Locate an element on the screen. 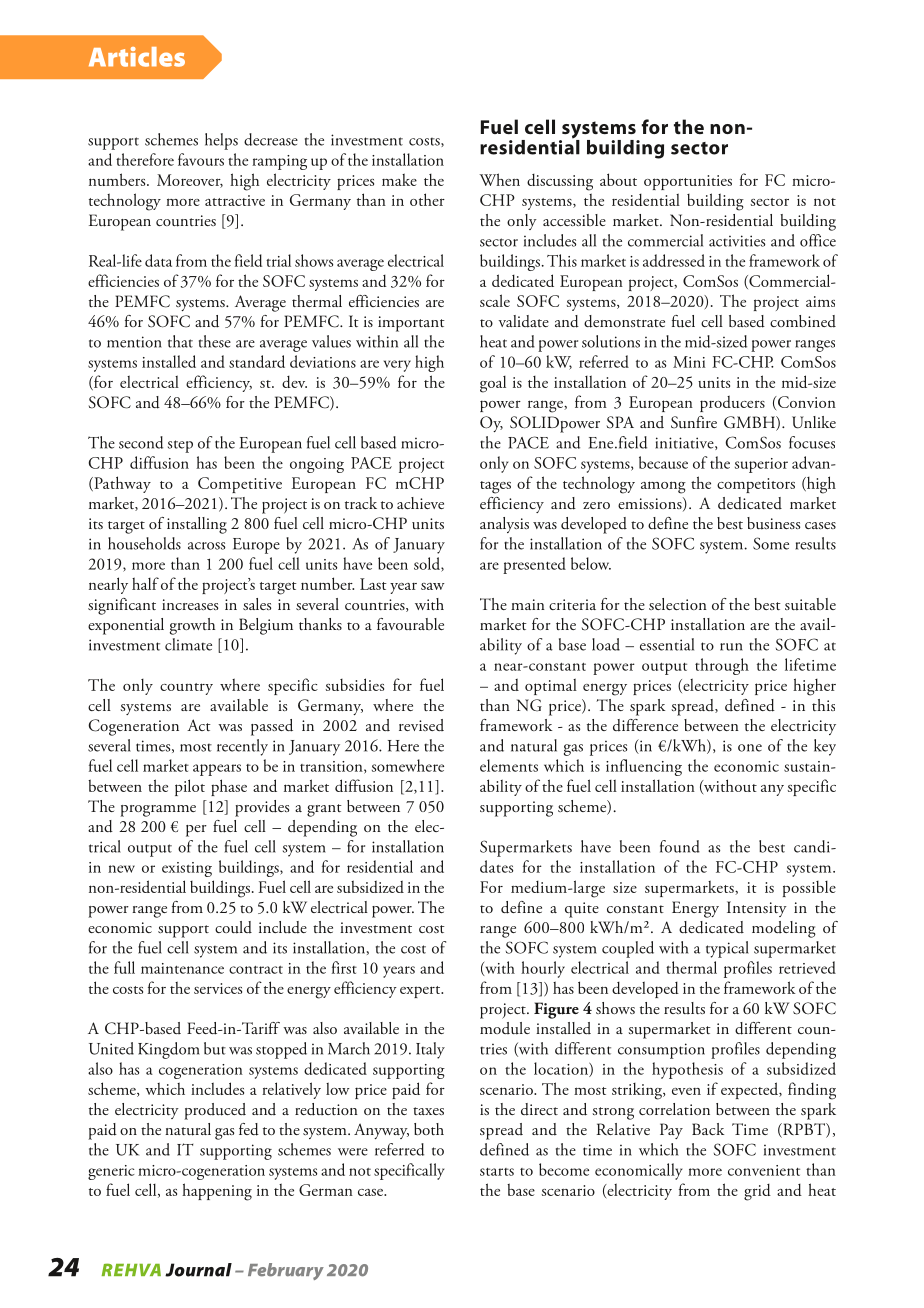  achieve is located at coordinates (420, 503).
